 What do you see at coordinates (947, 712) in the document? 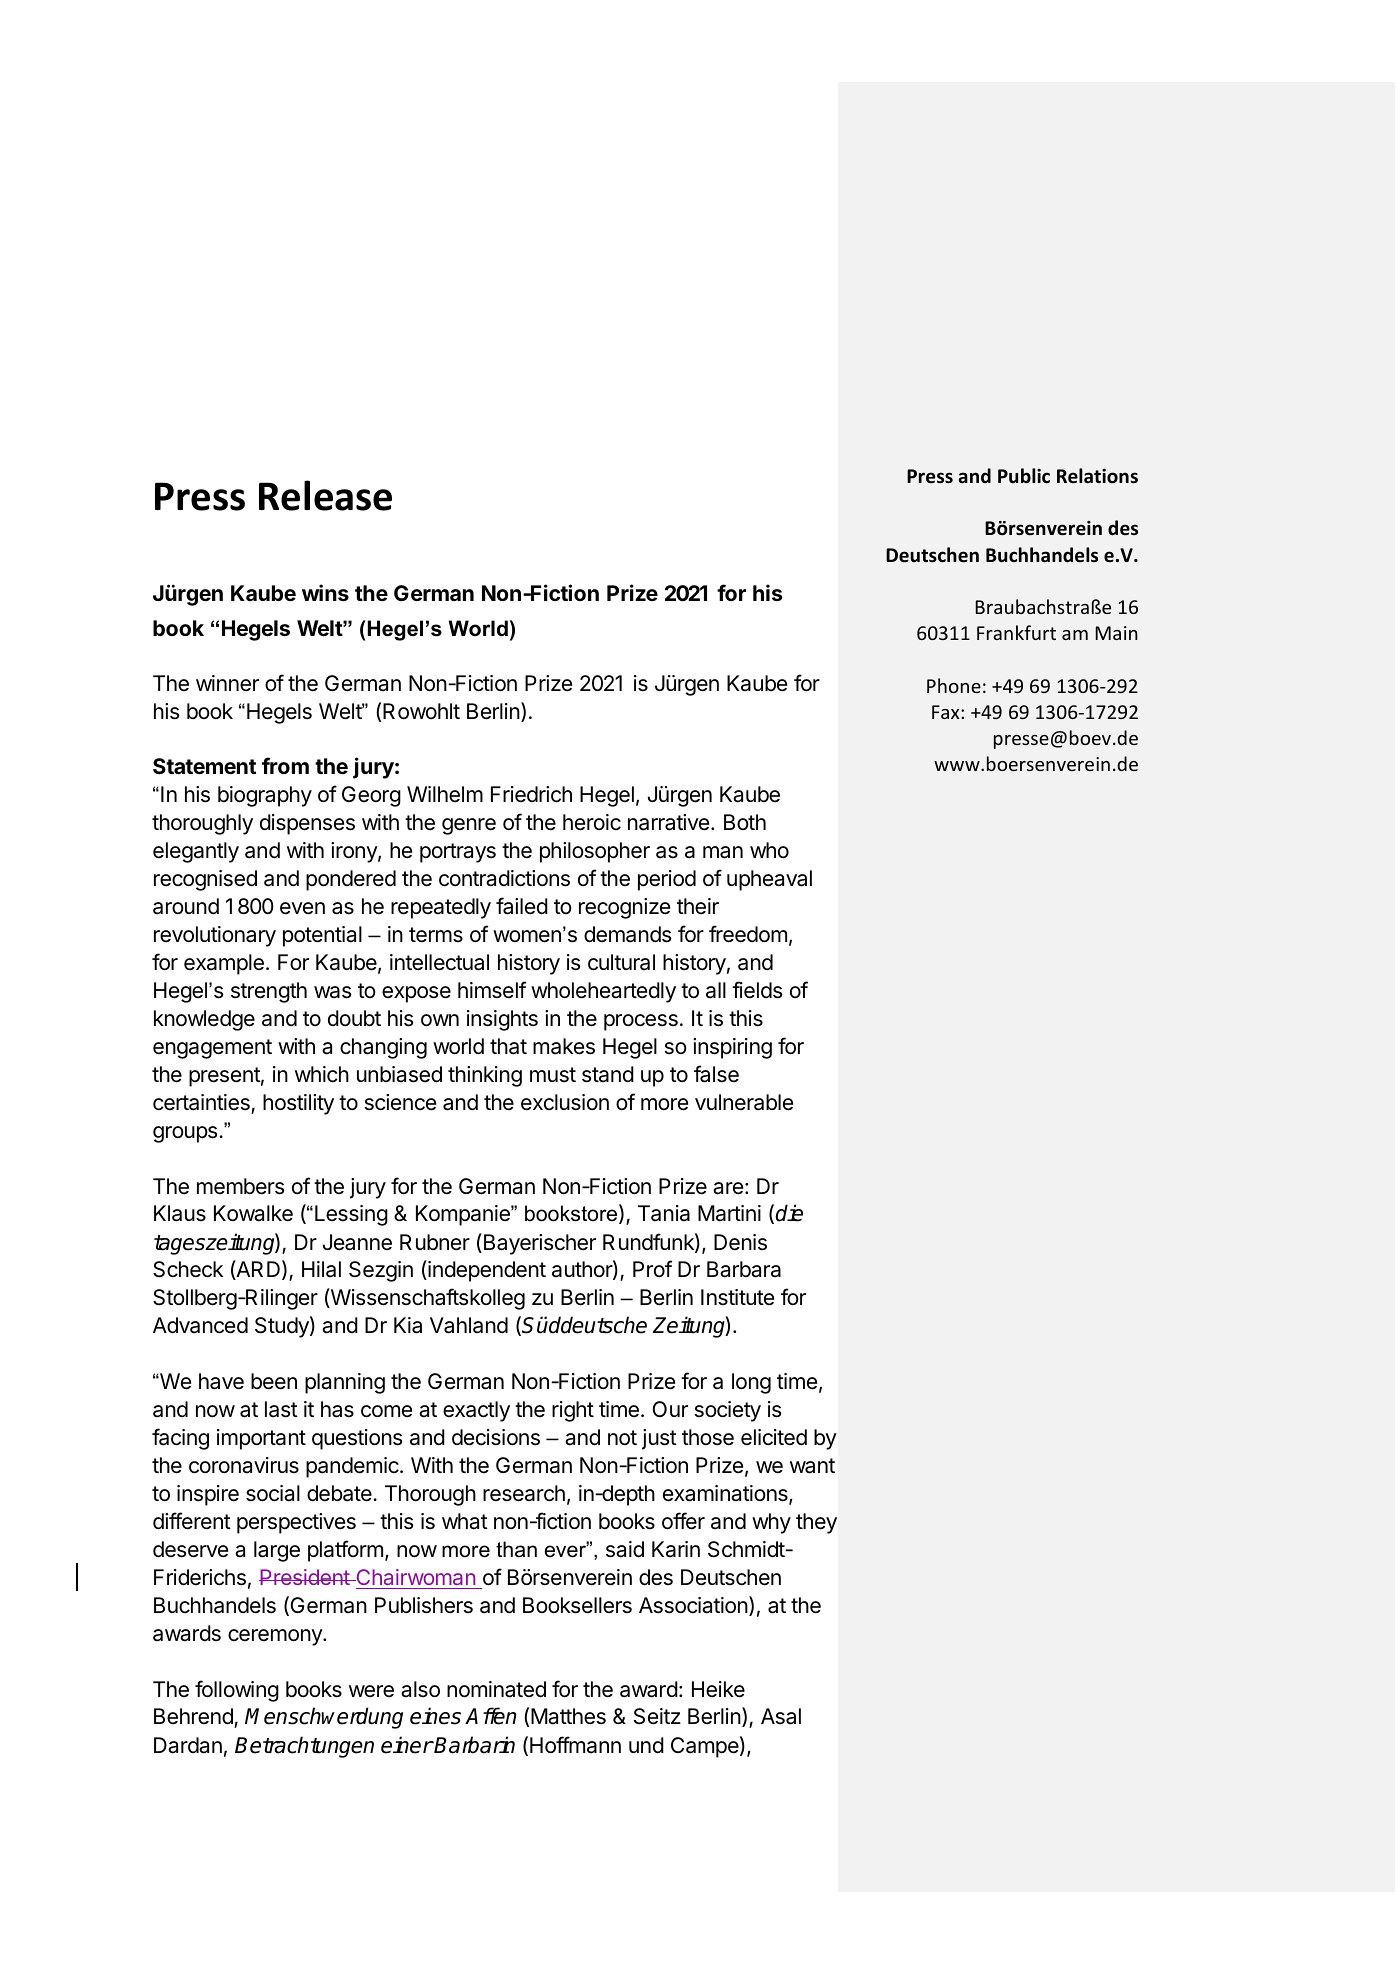
I see `Fax` at bounding box center [947, 712].
